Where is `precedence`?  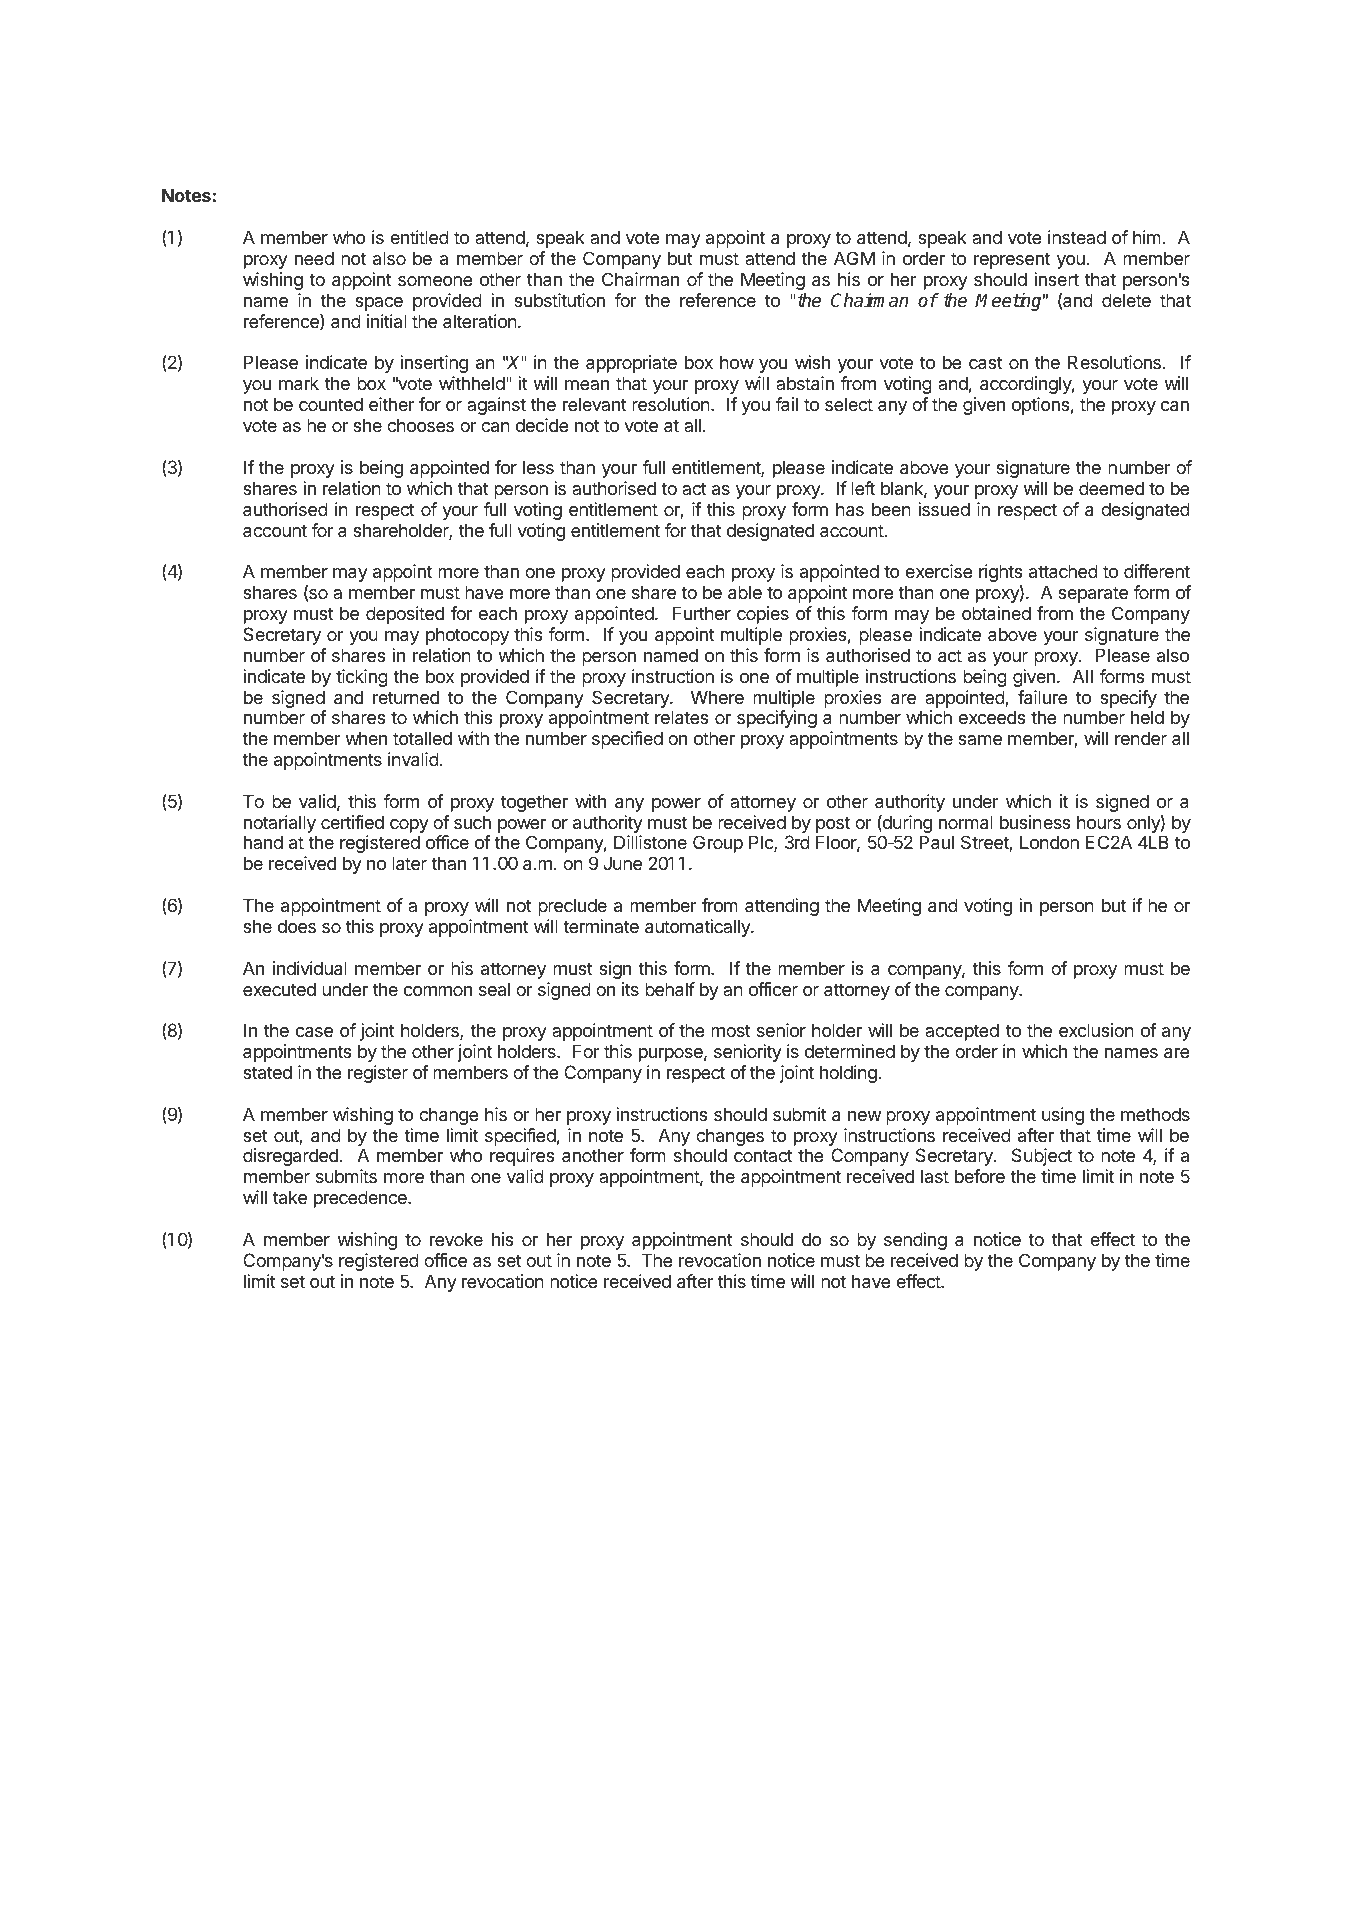 precedence is located at coordinates (361, 1199).
